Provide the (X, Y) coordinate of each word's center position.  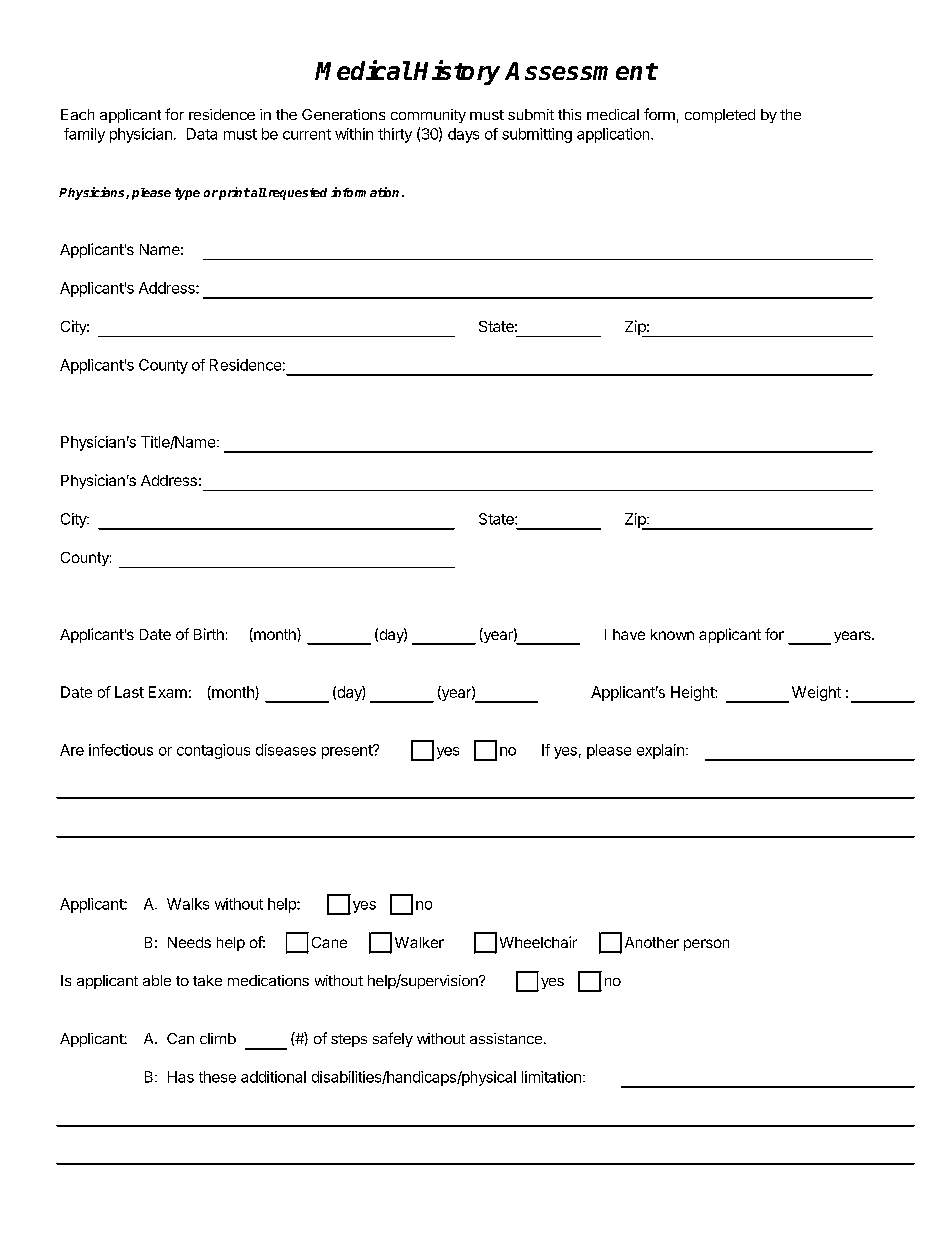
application (614, 135)
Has (181, 1077)
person (706, 945)
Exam (168, 692)
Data (202, 134)
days (463, 135)
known (672, 634)
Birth (209, 634)
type (187, 194)
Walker (419, 942)
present (348, 752)
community (428, 116)
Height (693, 693)
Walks (188, 904)
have (629, 634)
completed (720, 116)
